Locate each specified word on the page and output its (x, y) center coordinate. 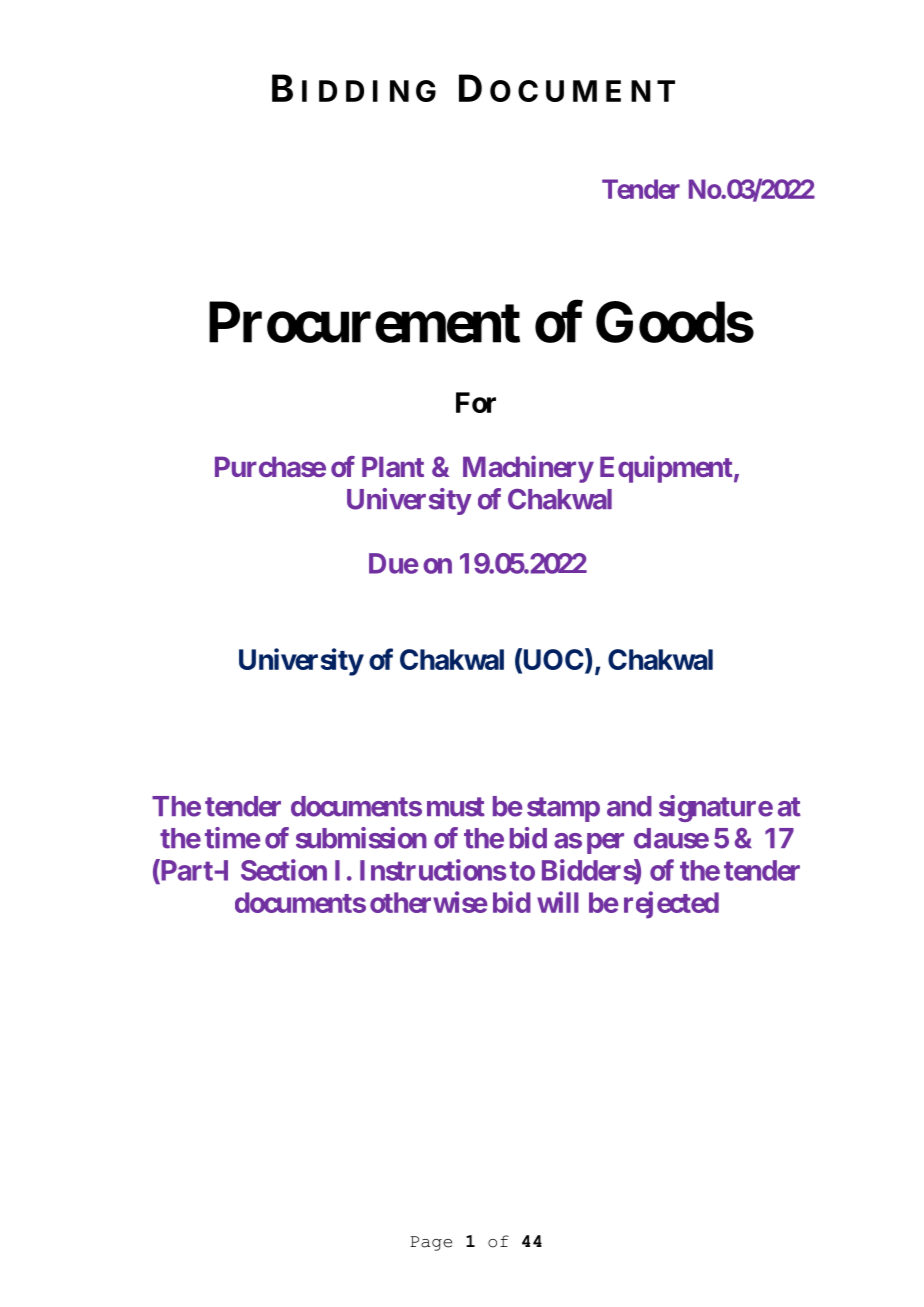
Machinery (528, 469)
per (605, 843)
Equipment (666, 469)
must (456, 807)
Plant (393, 466)
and (629, 806)
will (558, 902)
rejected (671, 905)
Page (431, 1243)
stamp (563, 809)
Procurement (364, 322)
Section (284, 870)
